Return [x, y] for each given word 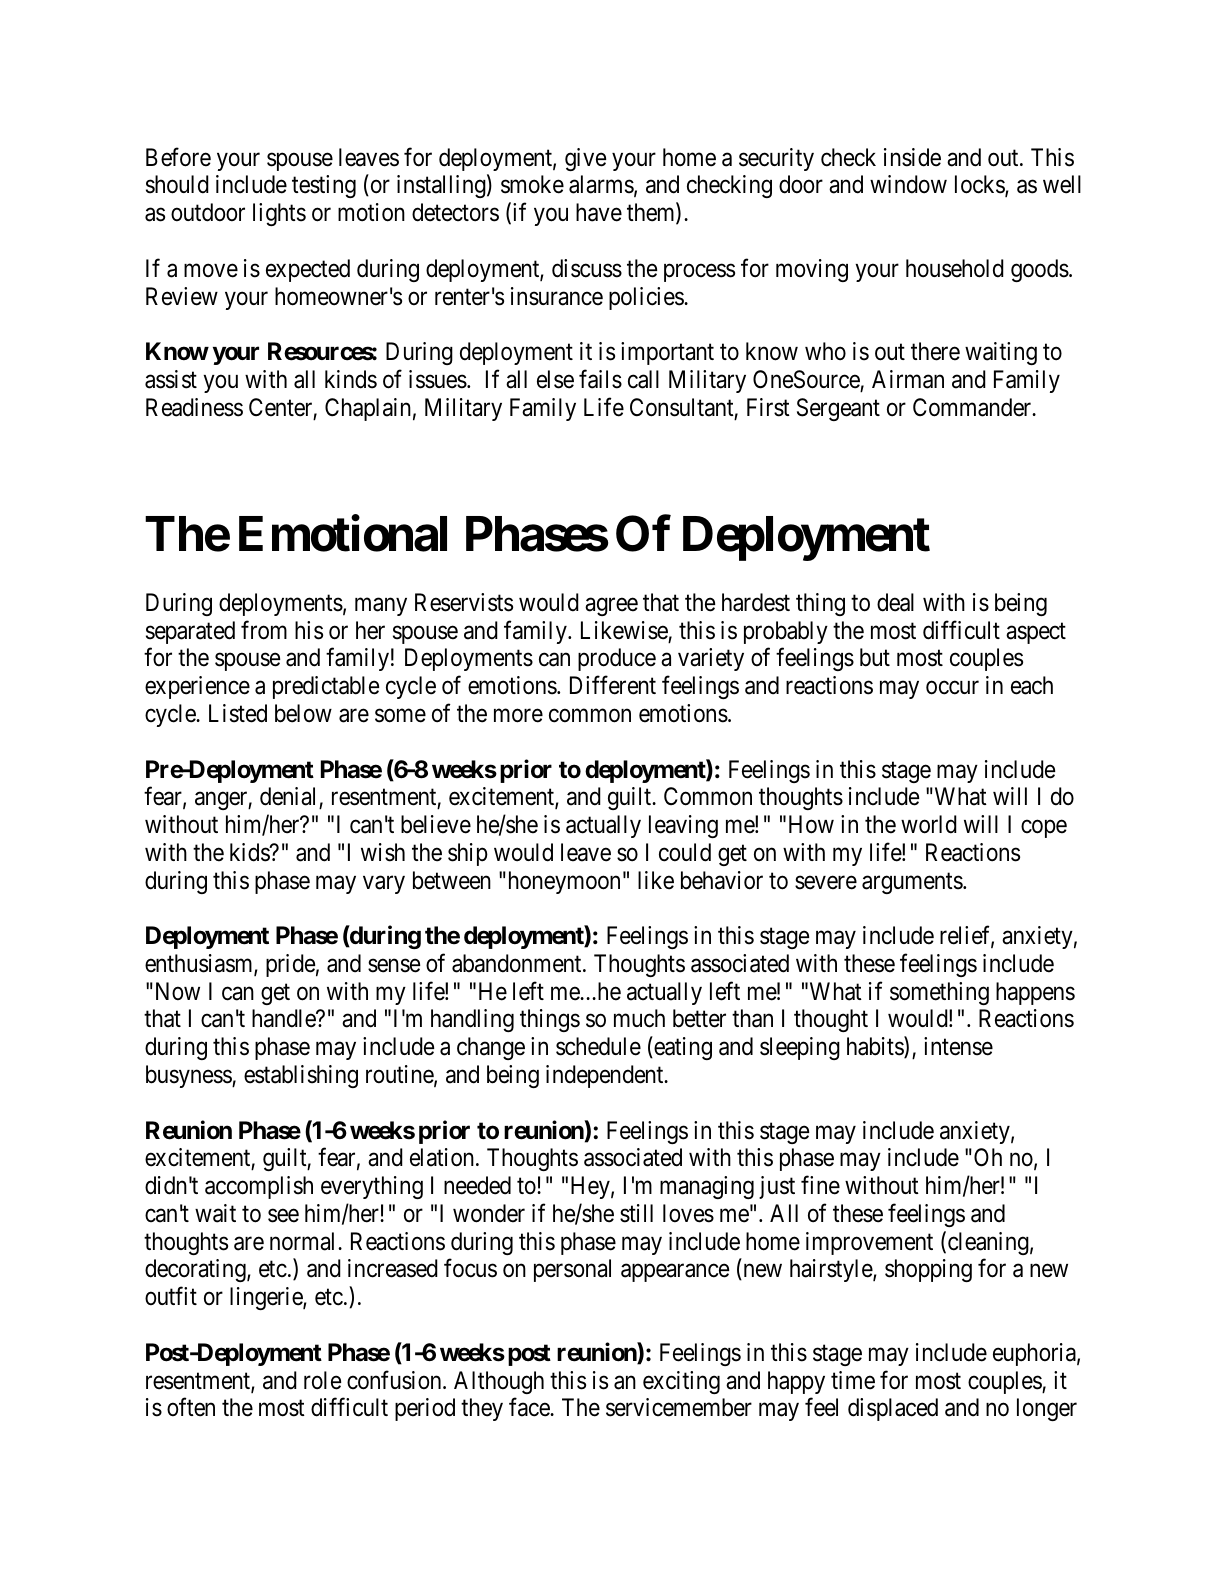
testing [324, 186]
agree [611, 607]
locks [980, 186]
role [322, 1380]
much [639, 1018]
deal [895, 602]
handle [284, 1018]
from [264, 630]
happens [1035, 993]
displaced [893, 1409]
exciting [681, 1382]
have [599, 212]
